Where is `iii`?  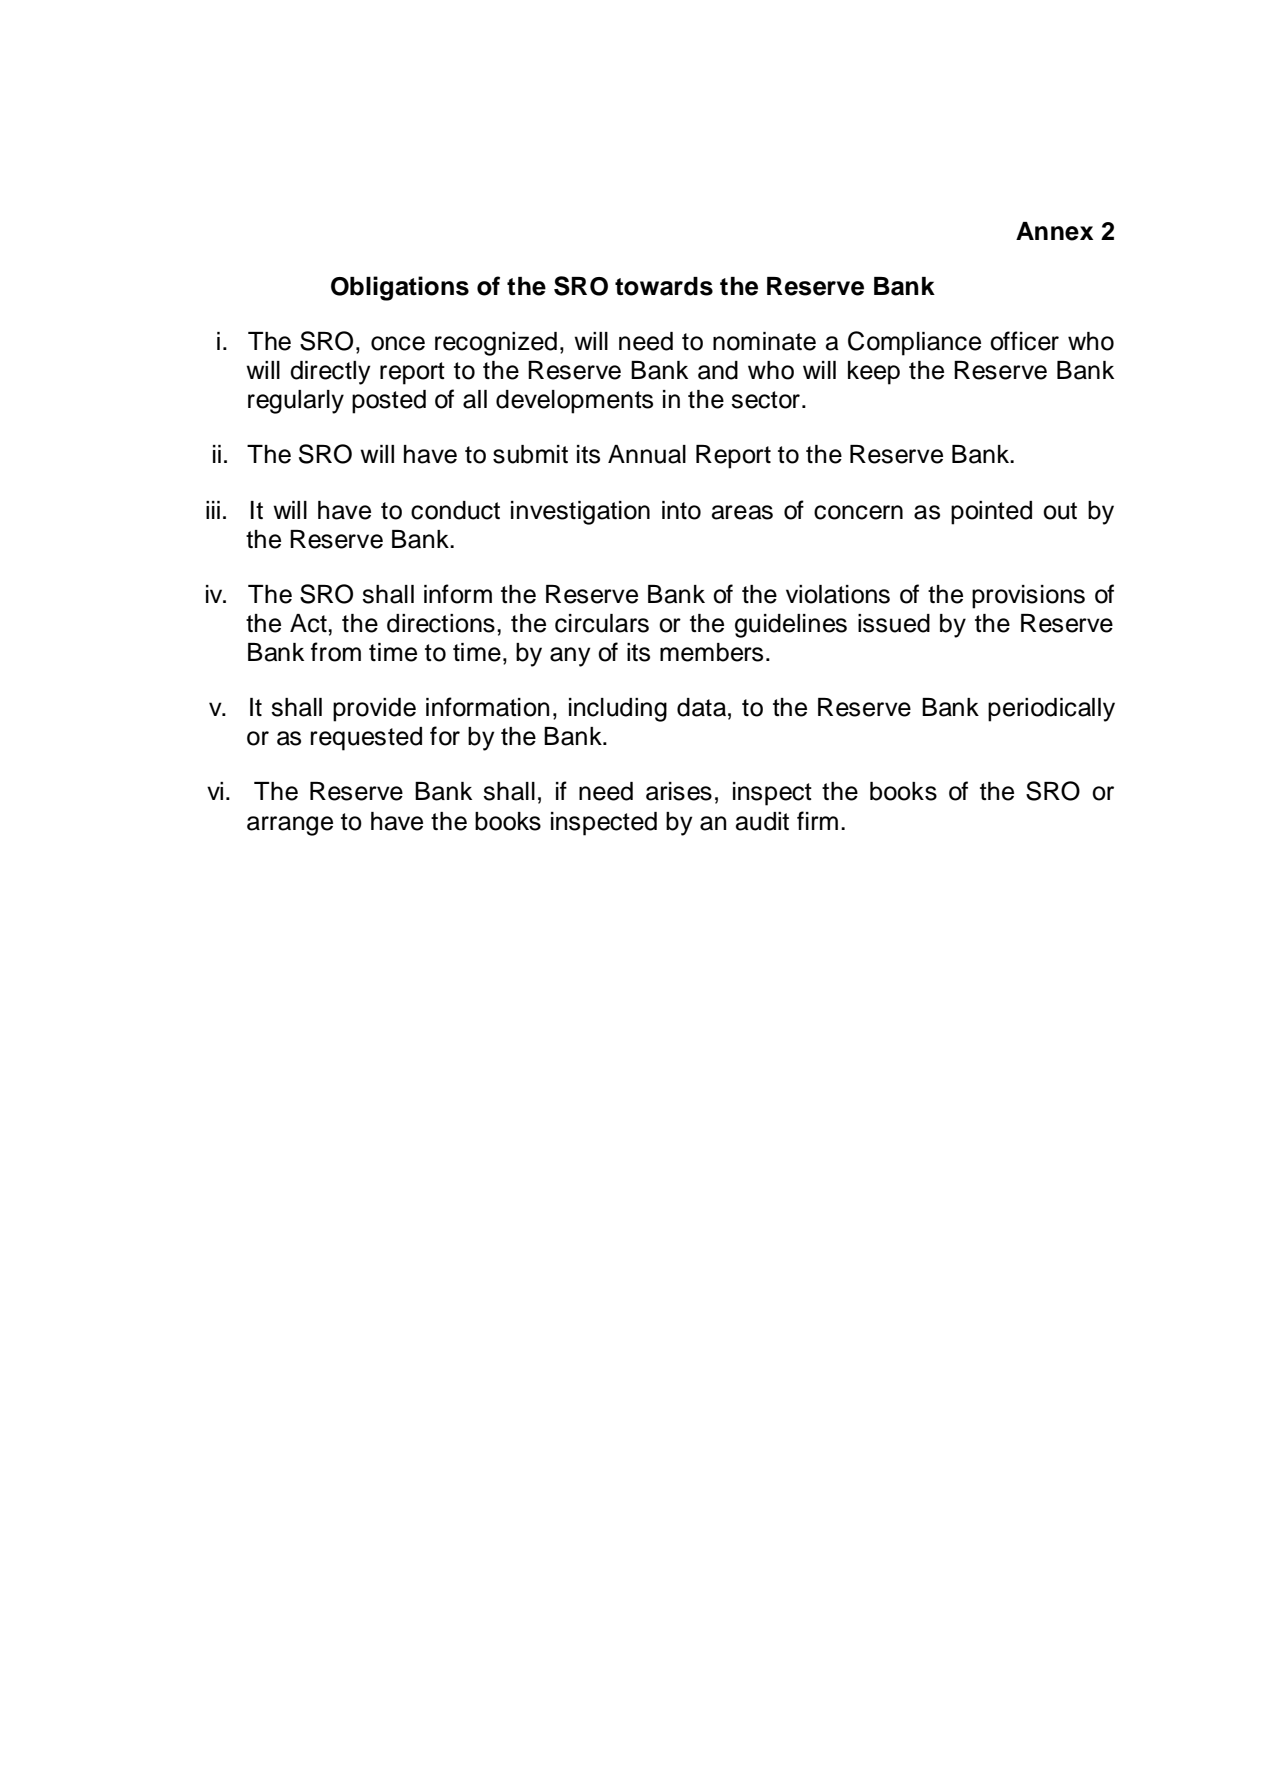 iii is located at coordinates (213, 510).
